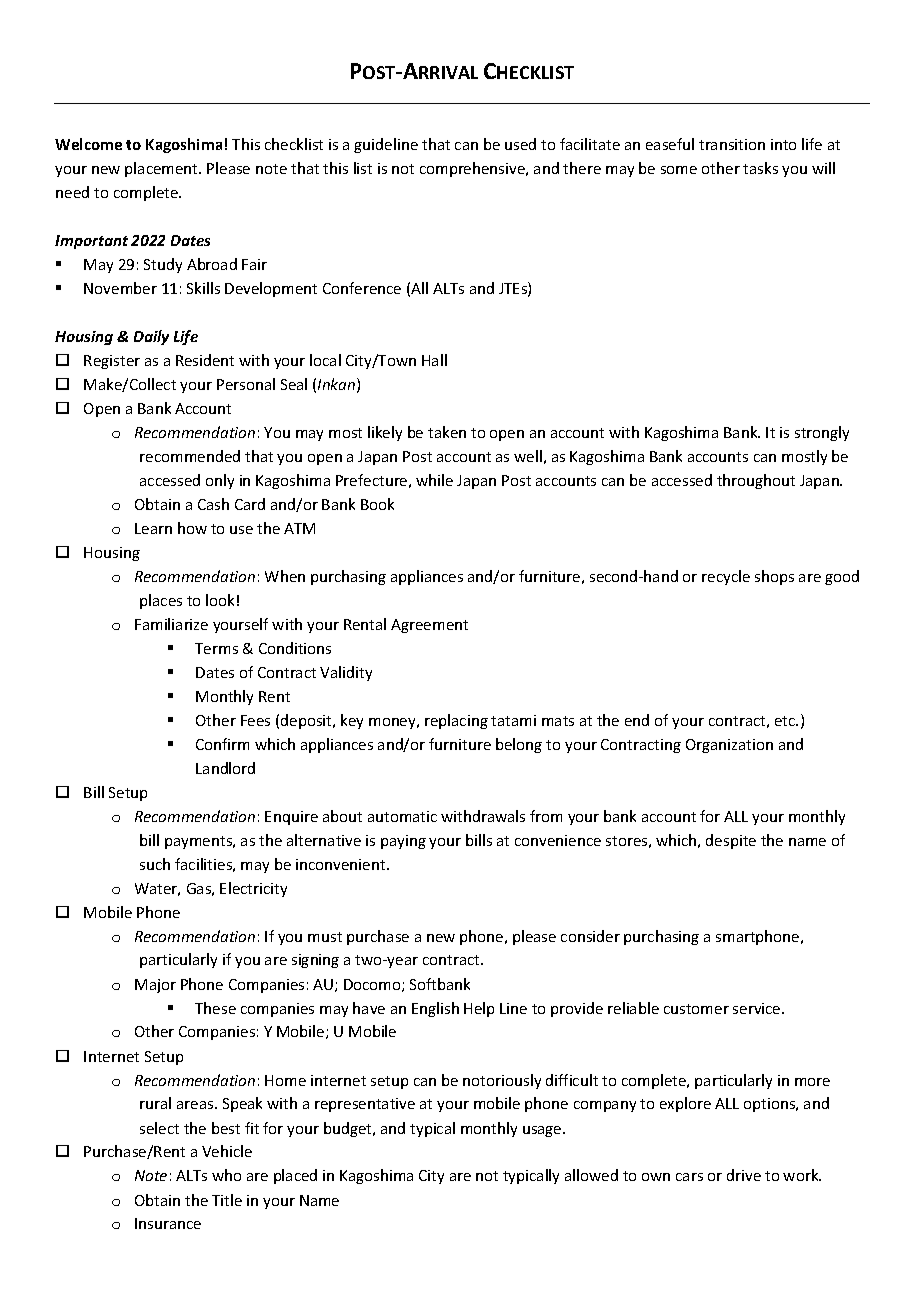 The width and height of the screenshot is (924, 1308). Describe the element at coordinates (758, 1008) in the screenshot. I see `service` at that location.
